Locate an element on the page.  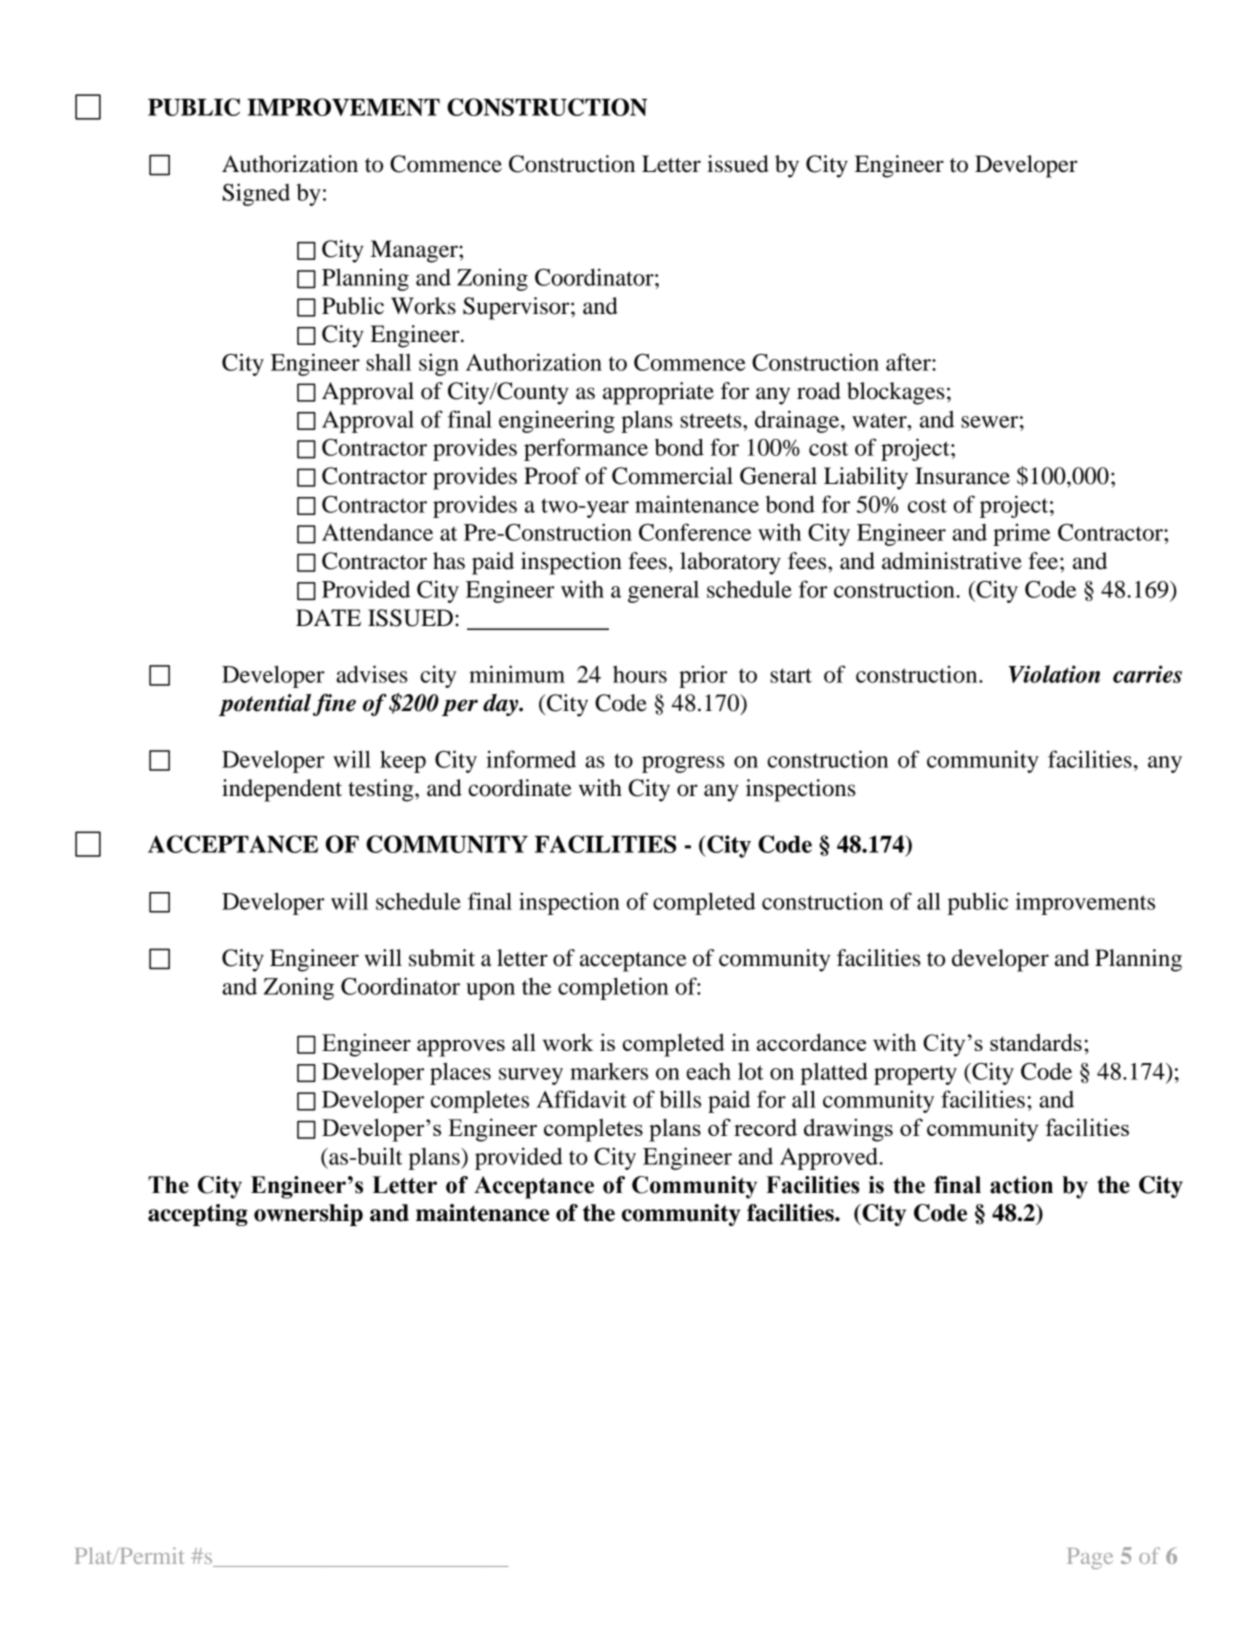
standards is located at coordinates (1036, 1042).
